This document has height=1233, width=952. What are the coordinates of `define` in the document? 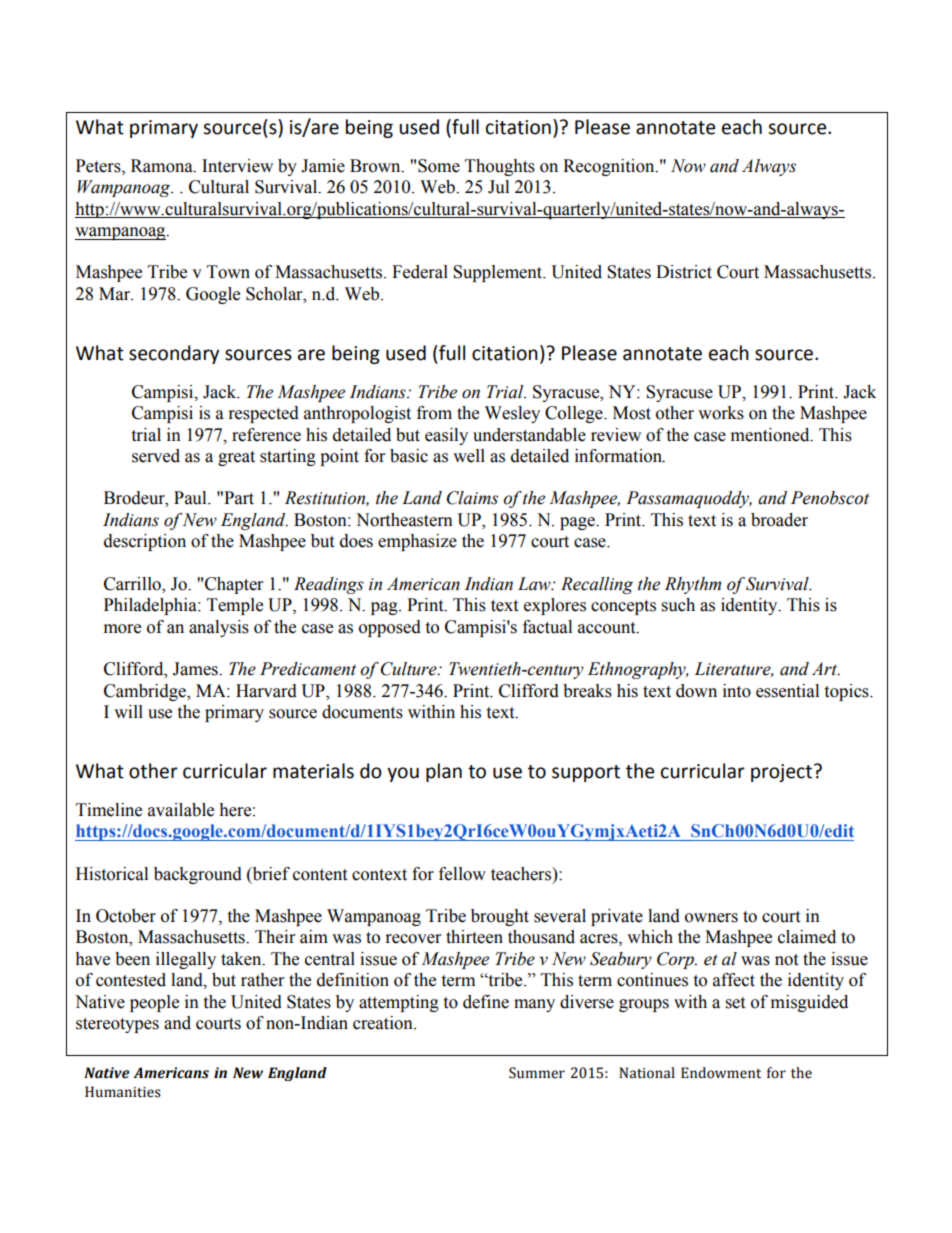 It's located at (486, 1002).
